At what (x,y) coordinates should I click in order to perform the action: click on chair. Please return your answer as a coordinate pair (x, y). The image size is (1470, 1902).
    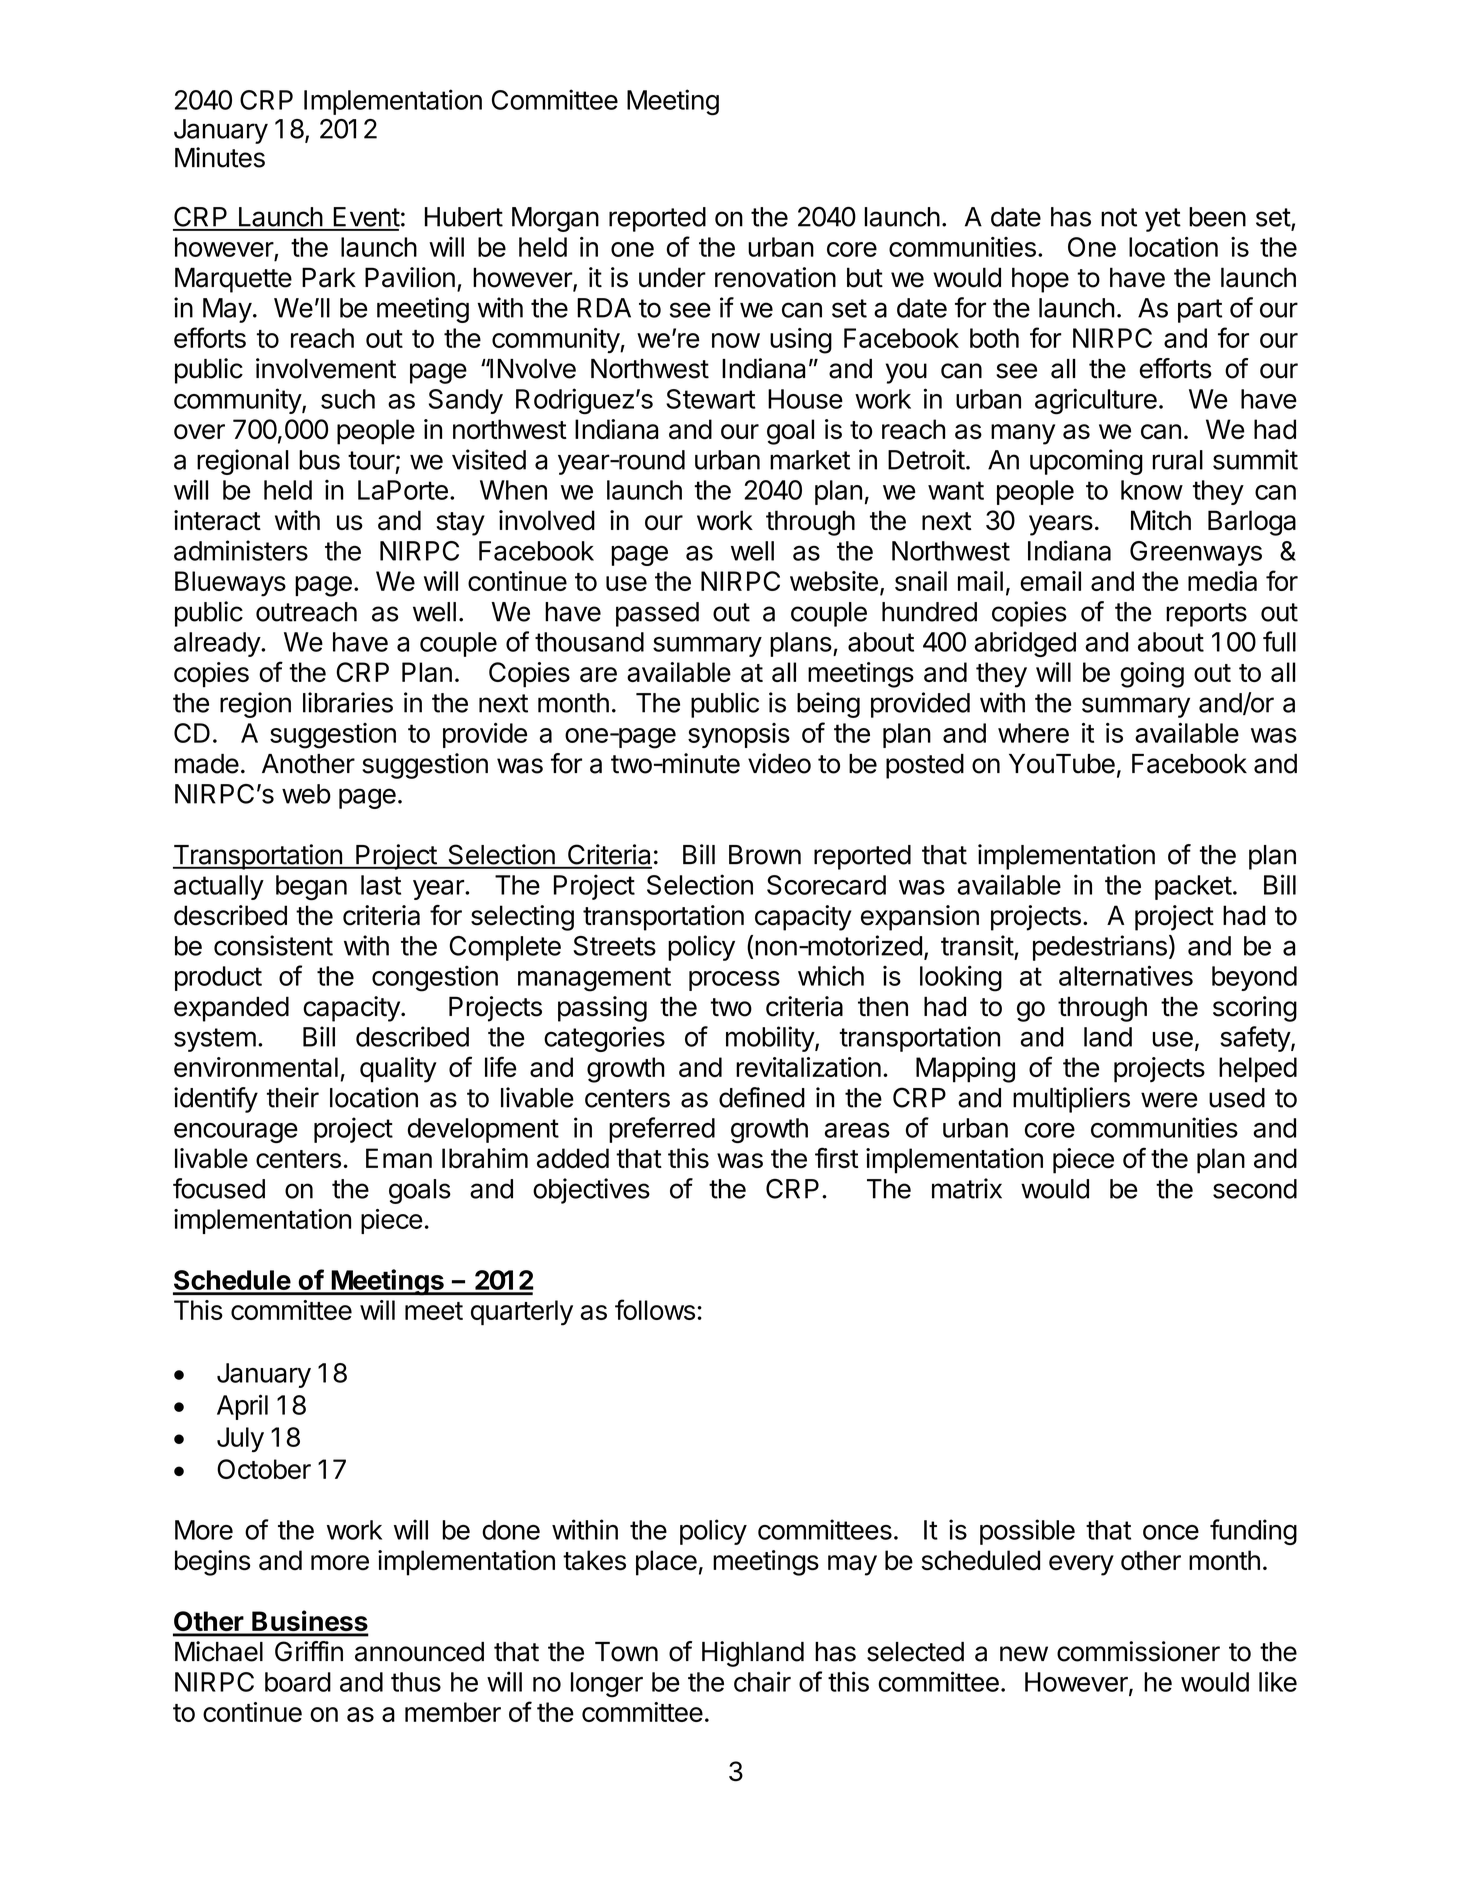
    Looking at the image, I should click on (762, 1681).
